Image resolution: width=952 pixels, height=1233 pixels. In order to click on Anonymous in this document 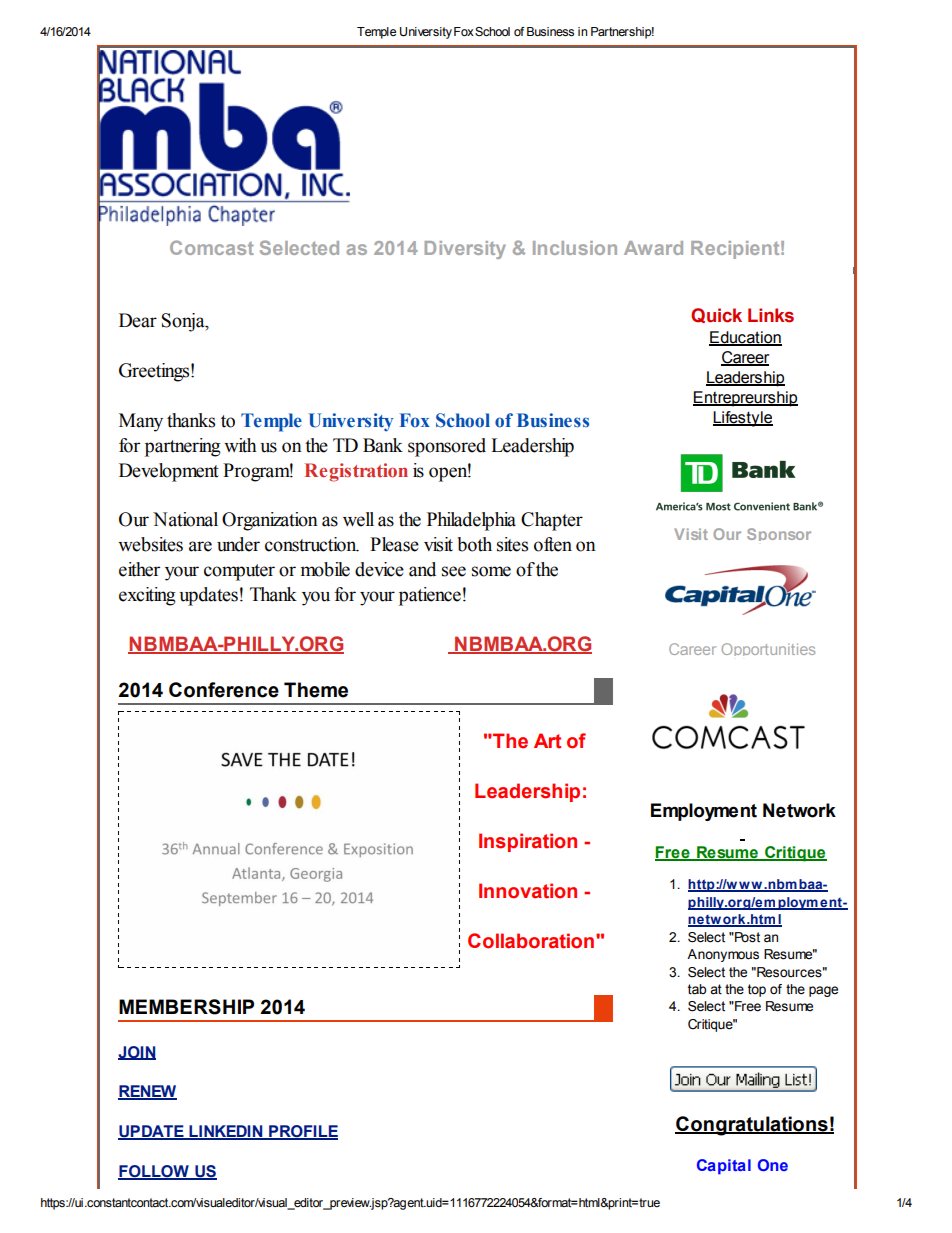, I will do `click(723, 955)`.
